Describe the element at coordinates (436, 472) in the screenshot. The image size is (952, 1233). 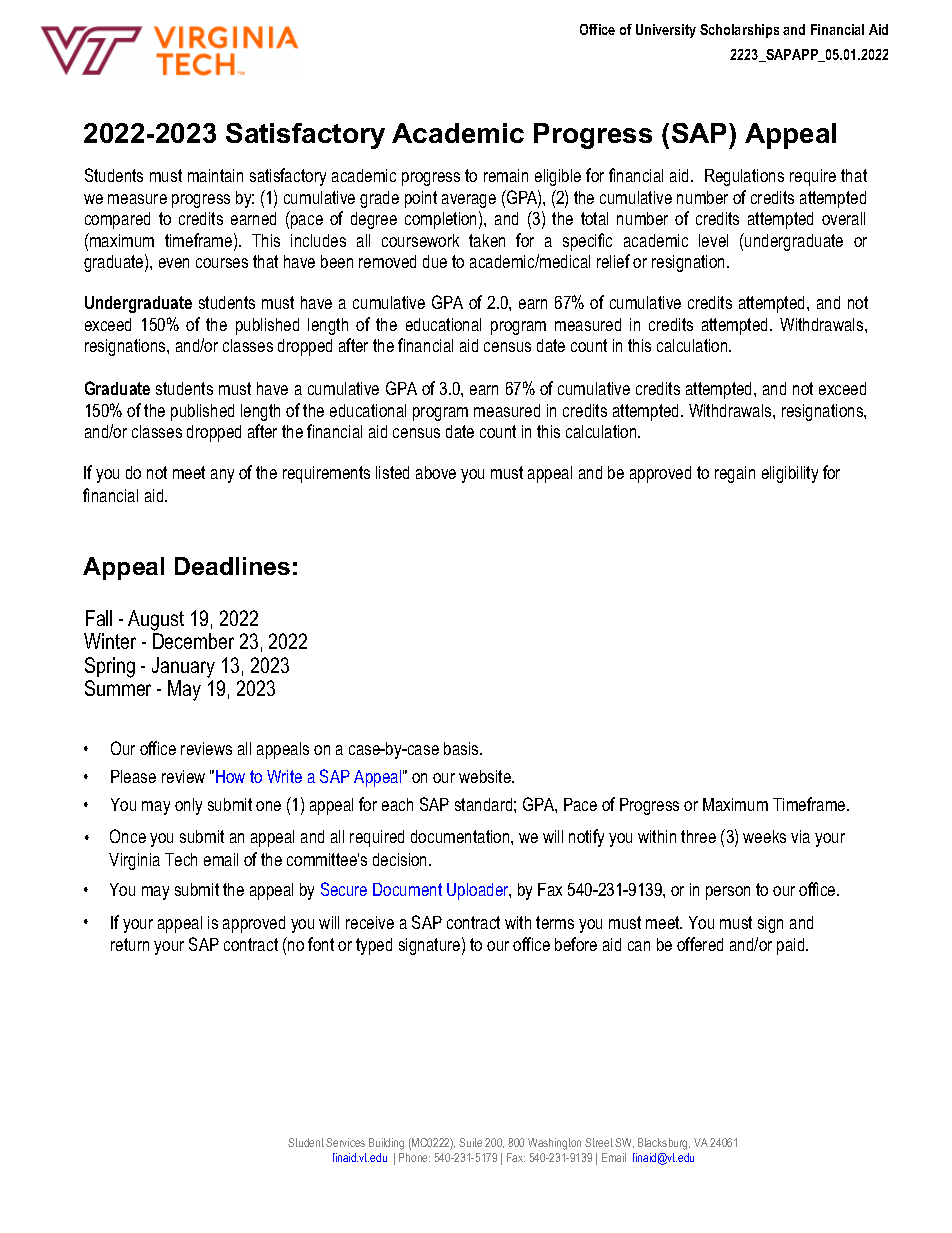
I see `above` at that location.
